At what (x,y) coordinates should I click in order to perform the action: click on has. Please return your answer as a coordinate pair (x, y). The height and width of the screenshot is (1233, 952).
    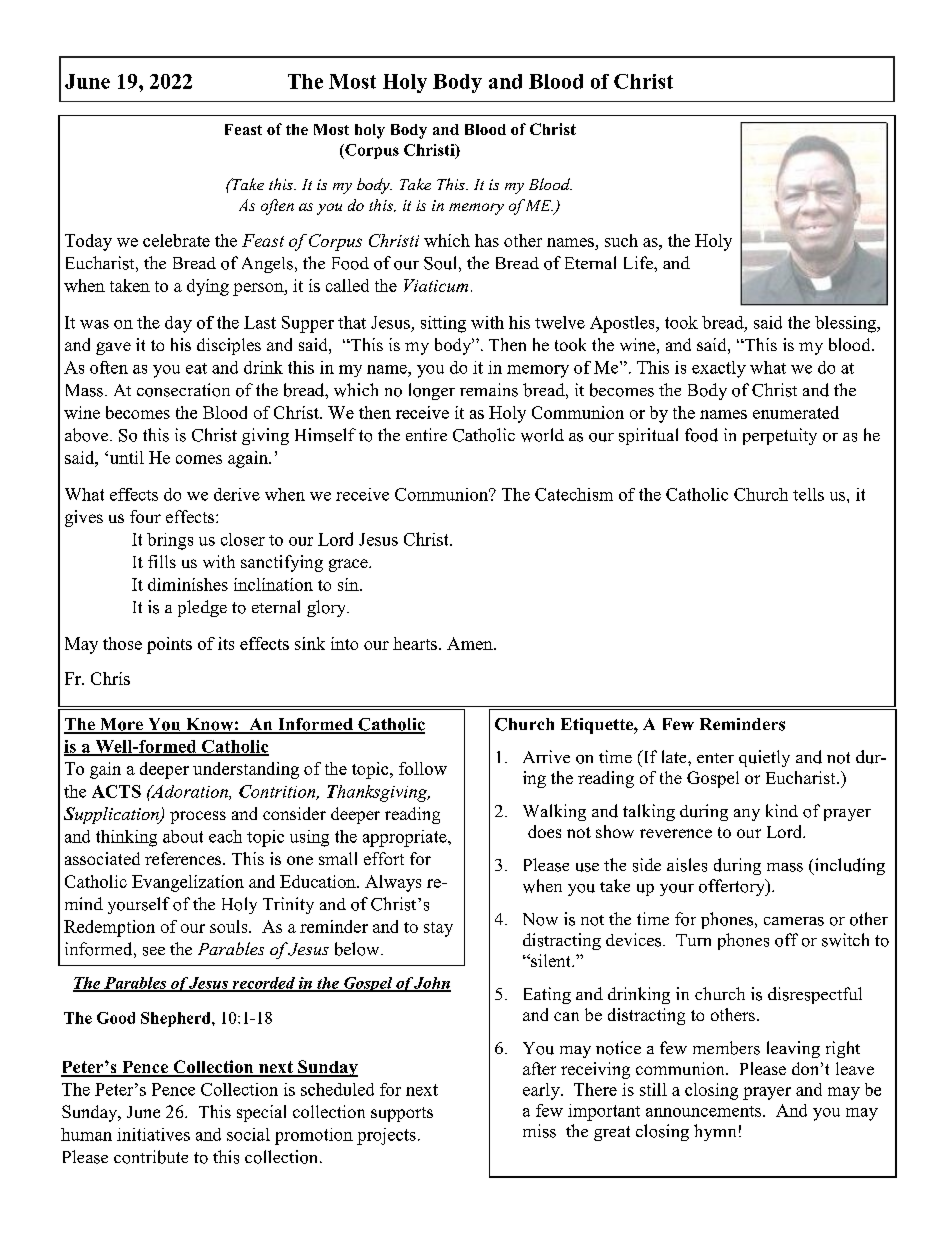
    Looking at the image, I should click on (487, 240).
